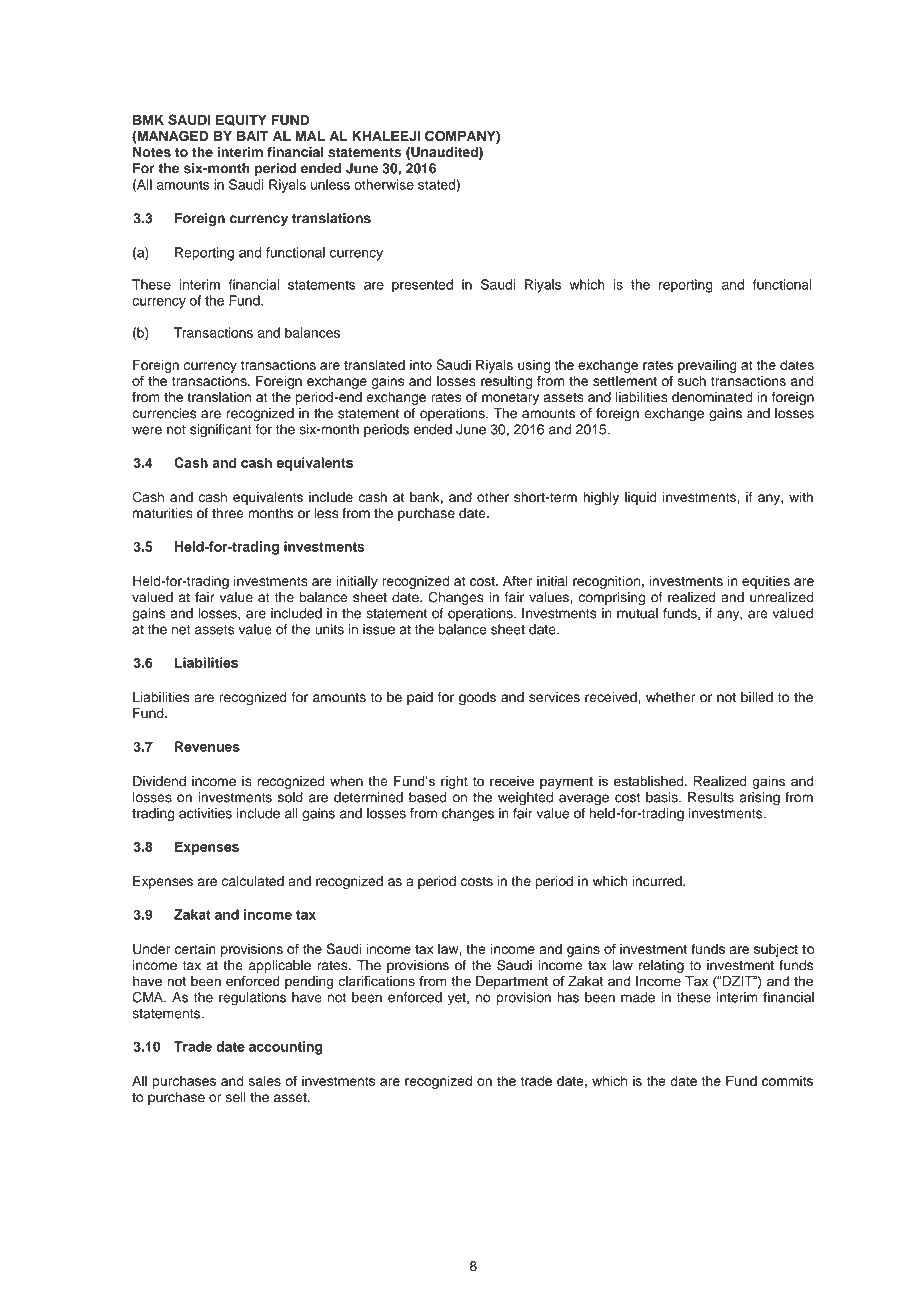 The width and height of the screenshot is (924, 1308). What do you see at coordinates (766, 582) in the screenshot?
I see `equities` at bounding box center [766, 582].
